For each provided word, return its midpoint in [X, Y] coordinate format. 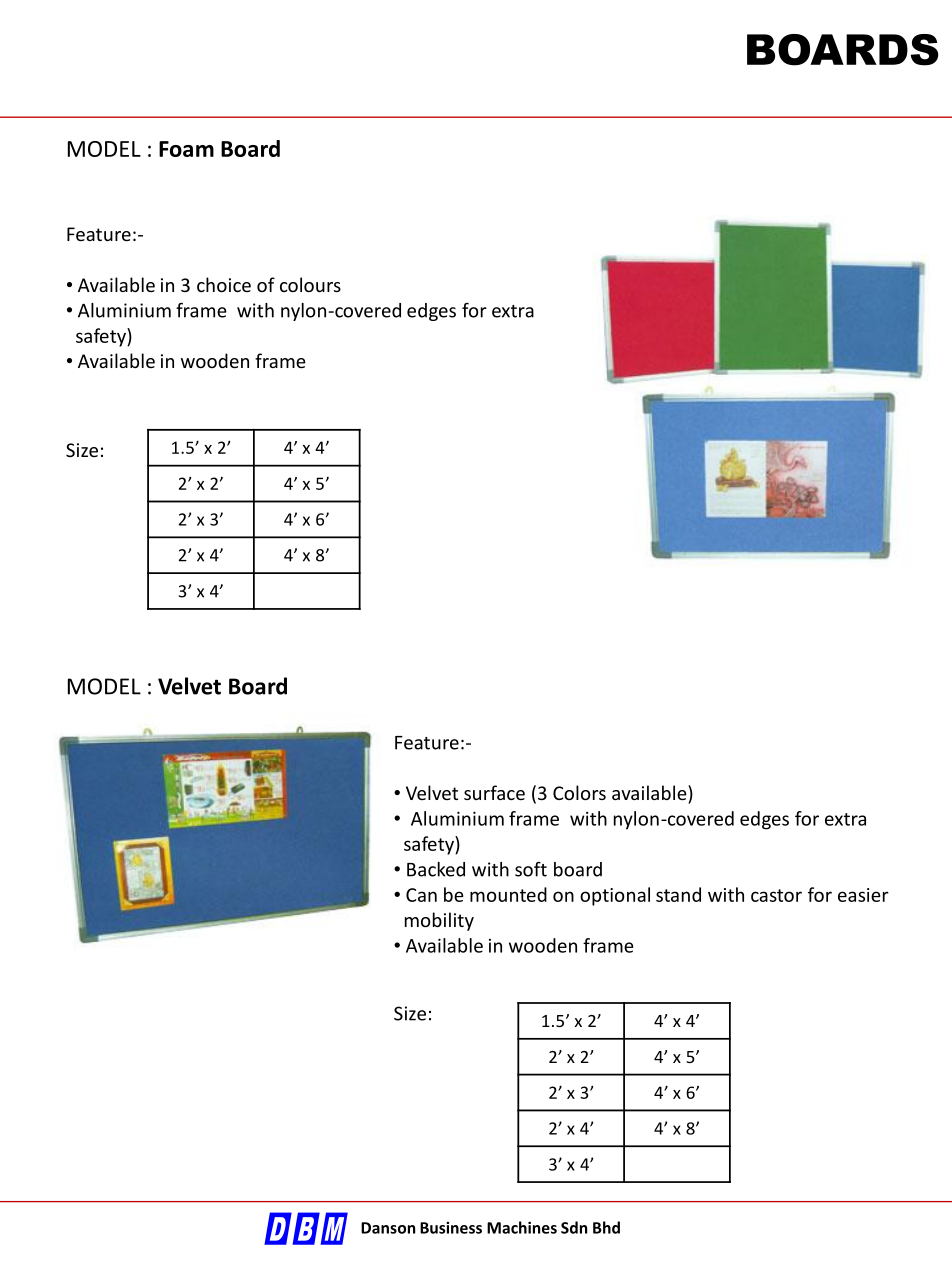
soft [531, 869]
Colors [579, 792]
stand [678, 894]
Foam [186, 149]
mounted [508, 894]
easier [863, 895]
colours [310, 284]
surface [494, 792]
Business [451, 1228]
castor [776, 895]
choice [224, 284]
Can [421, 895]
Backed [436, 869]
